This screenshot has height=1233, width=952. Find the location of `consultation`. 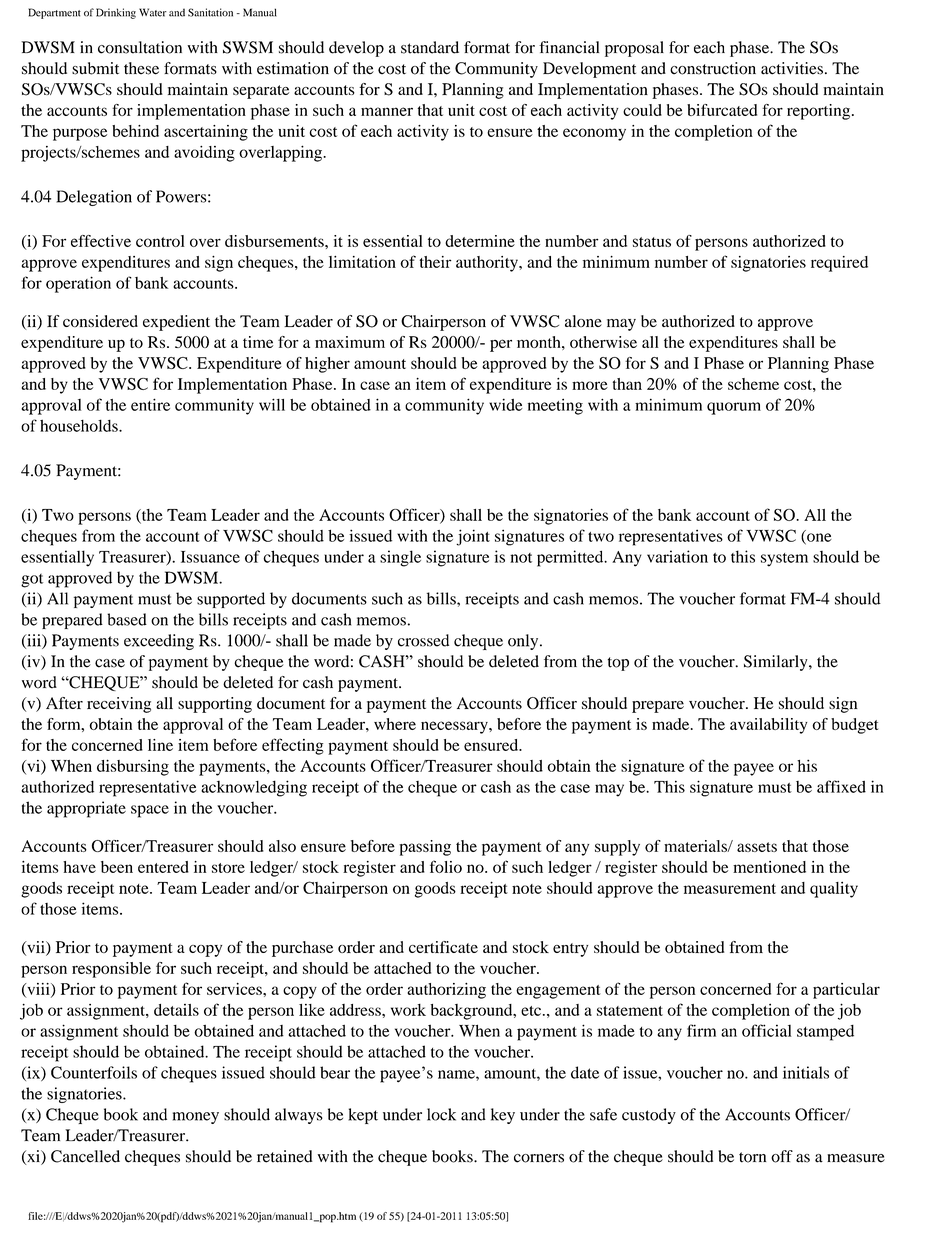

consultation is located at coordinates (140, 47).
